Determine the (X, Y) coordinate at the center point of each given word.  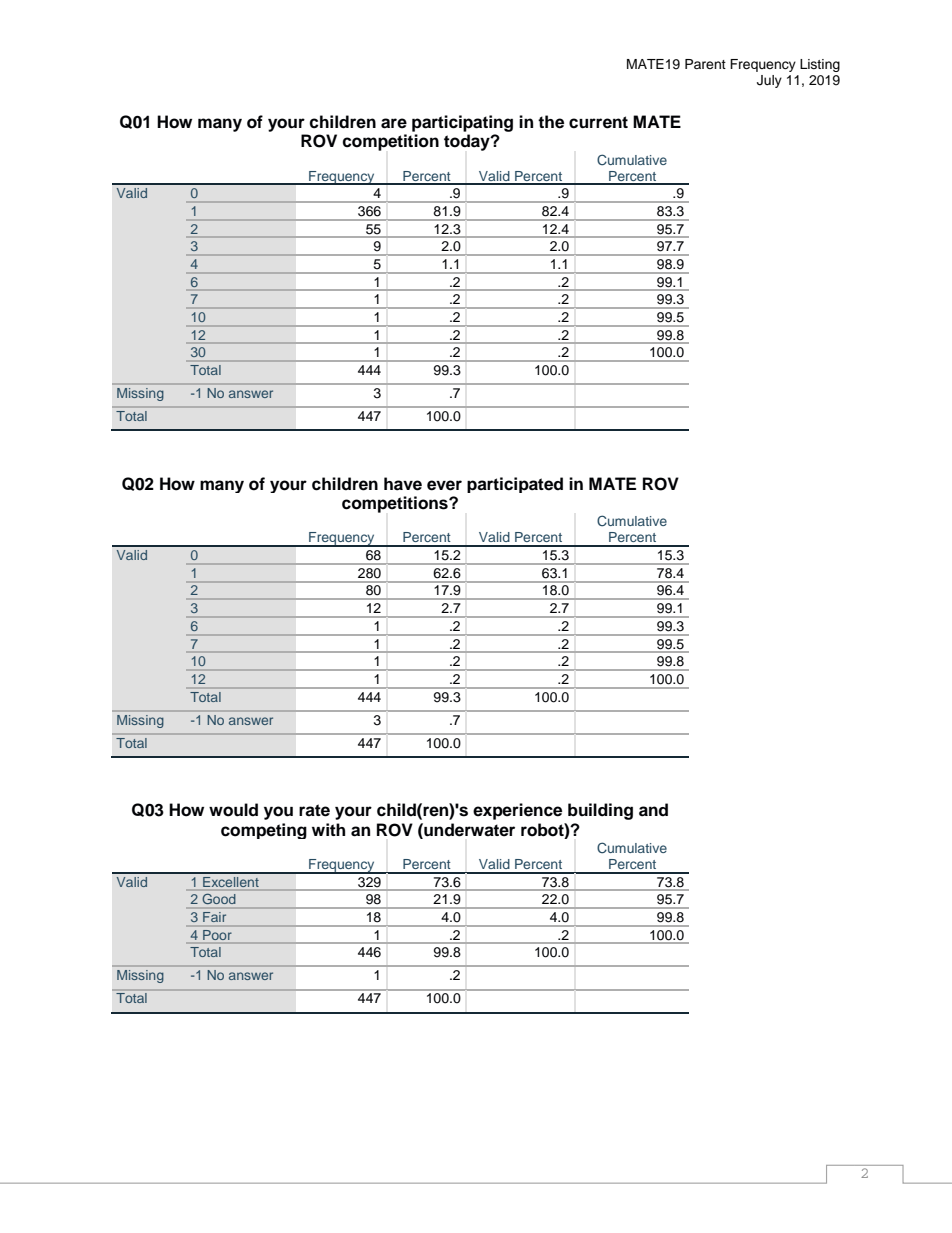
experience (517, 811)
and (653, 810)
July (769, 81)
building (600, 811)
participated (515, 485)
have (403, 484)
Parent (705, 64)
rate (314, 810)
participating (462, 123)
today (468, 142)
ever (444, 485)
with (328, 829)
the (551, 122)
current (598, 122)
